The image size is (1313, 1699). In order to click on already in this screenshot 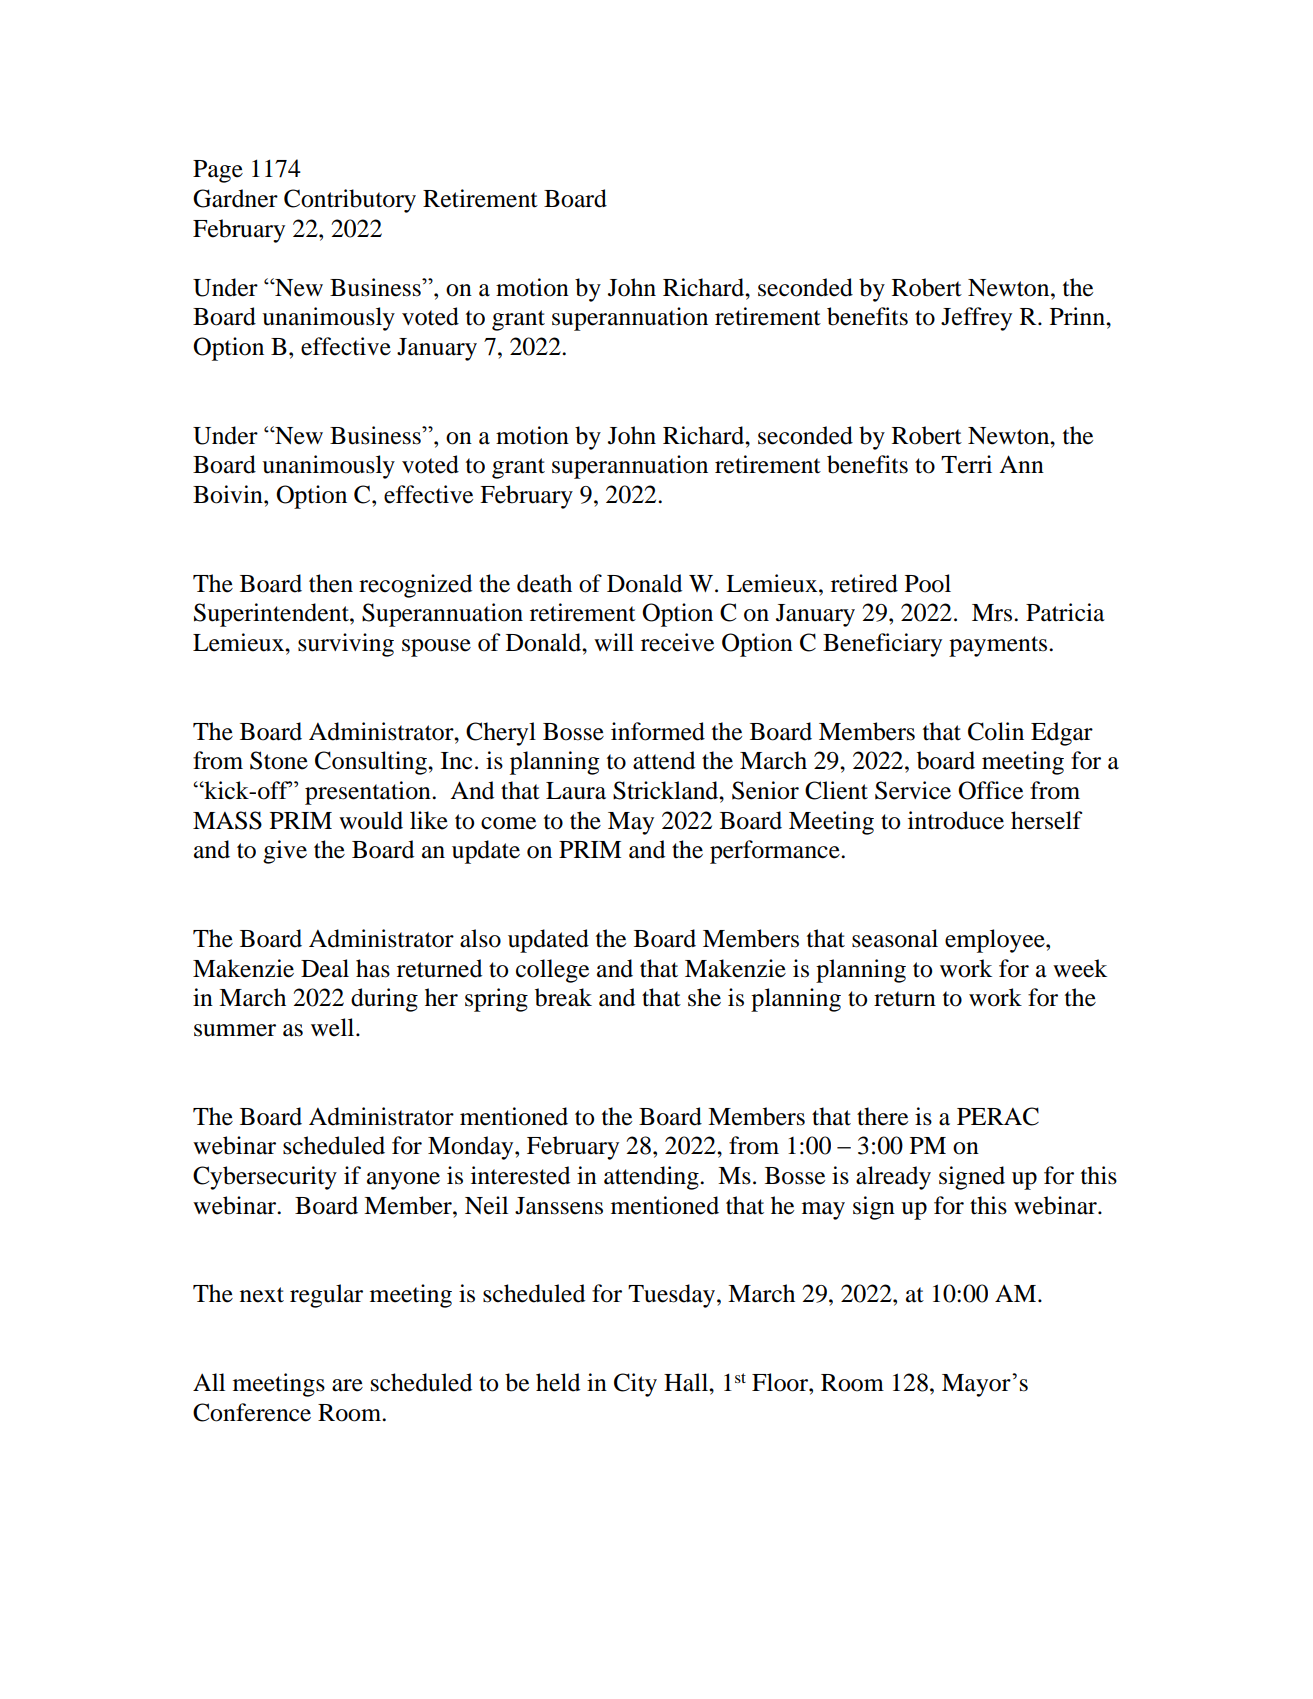, I will do `click(893, 1178)`.
